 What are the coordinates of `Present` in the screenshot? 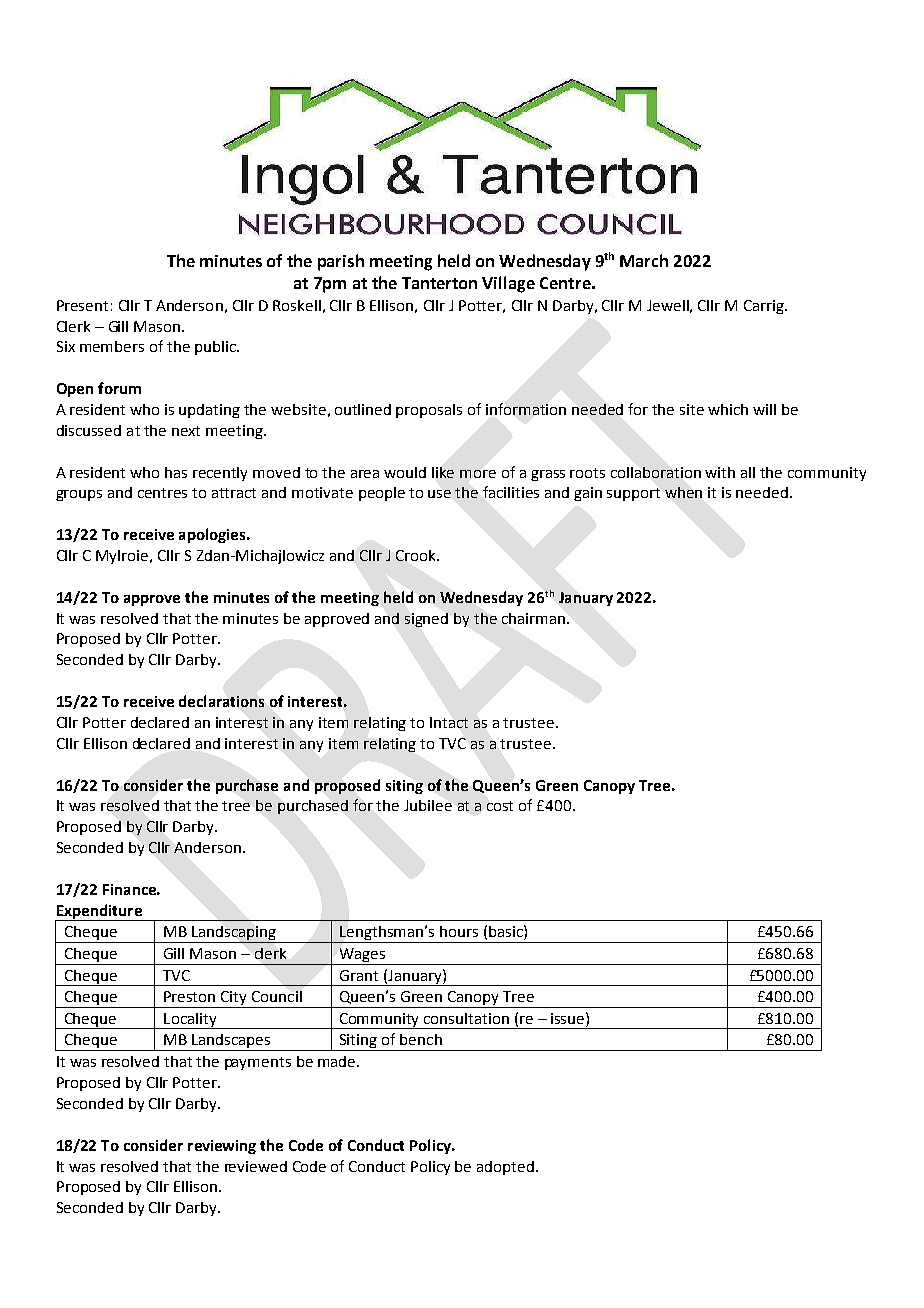 It's located at (82, 305).
